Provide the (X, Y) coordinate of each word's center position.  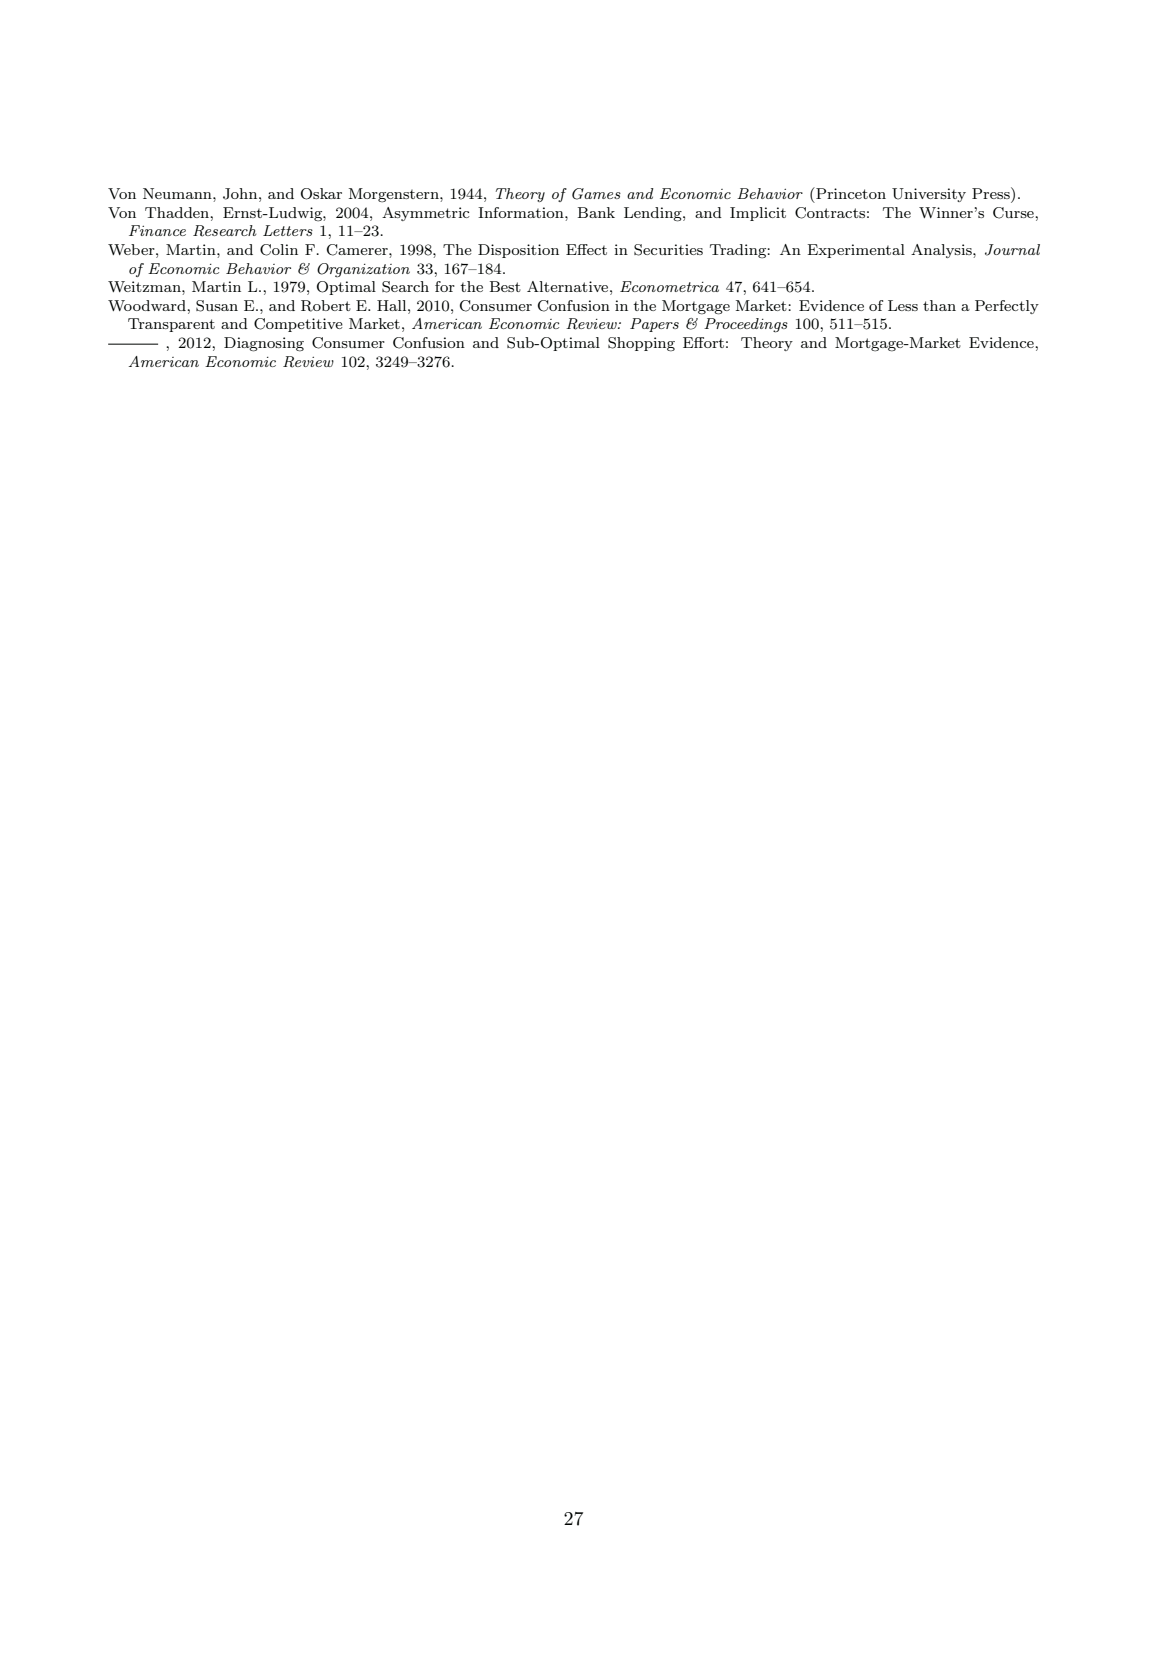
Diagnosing (264, 344)
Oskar (321, 194)
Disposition (518, 251)
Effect (586, 249)
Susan (217, 306)
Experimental (856, 251)
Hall (393, 305)
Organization (363, 270)
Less (903, 305)
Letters (288, 230)
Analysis (942, 251)
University (929, 195)
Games (596, 194)
